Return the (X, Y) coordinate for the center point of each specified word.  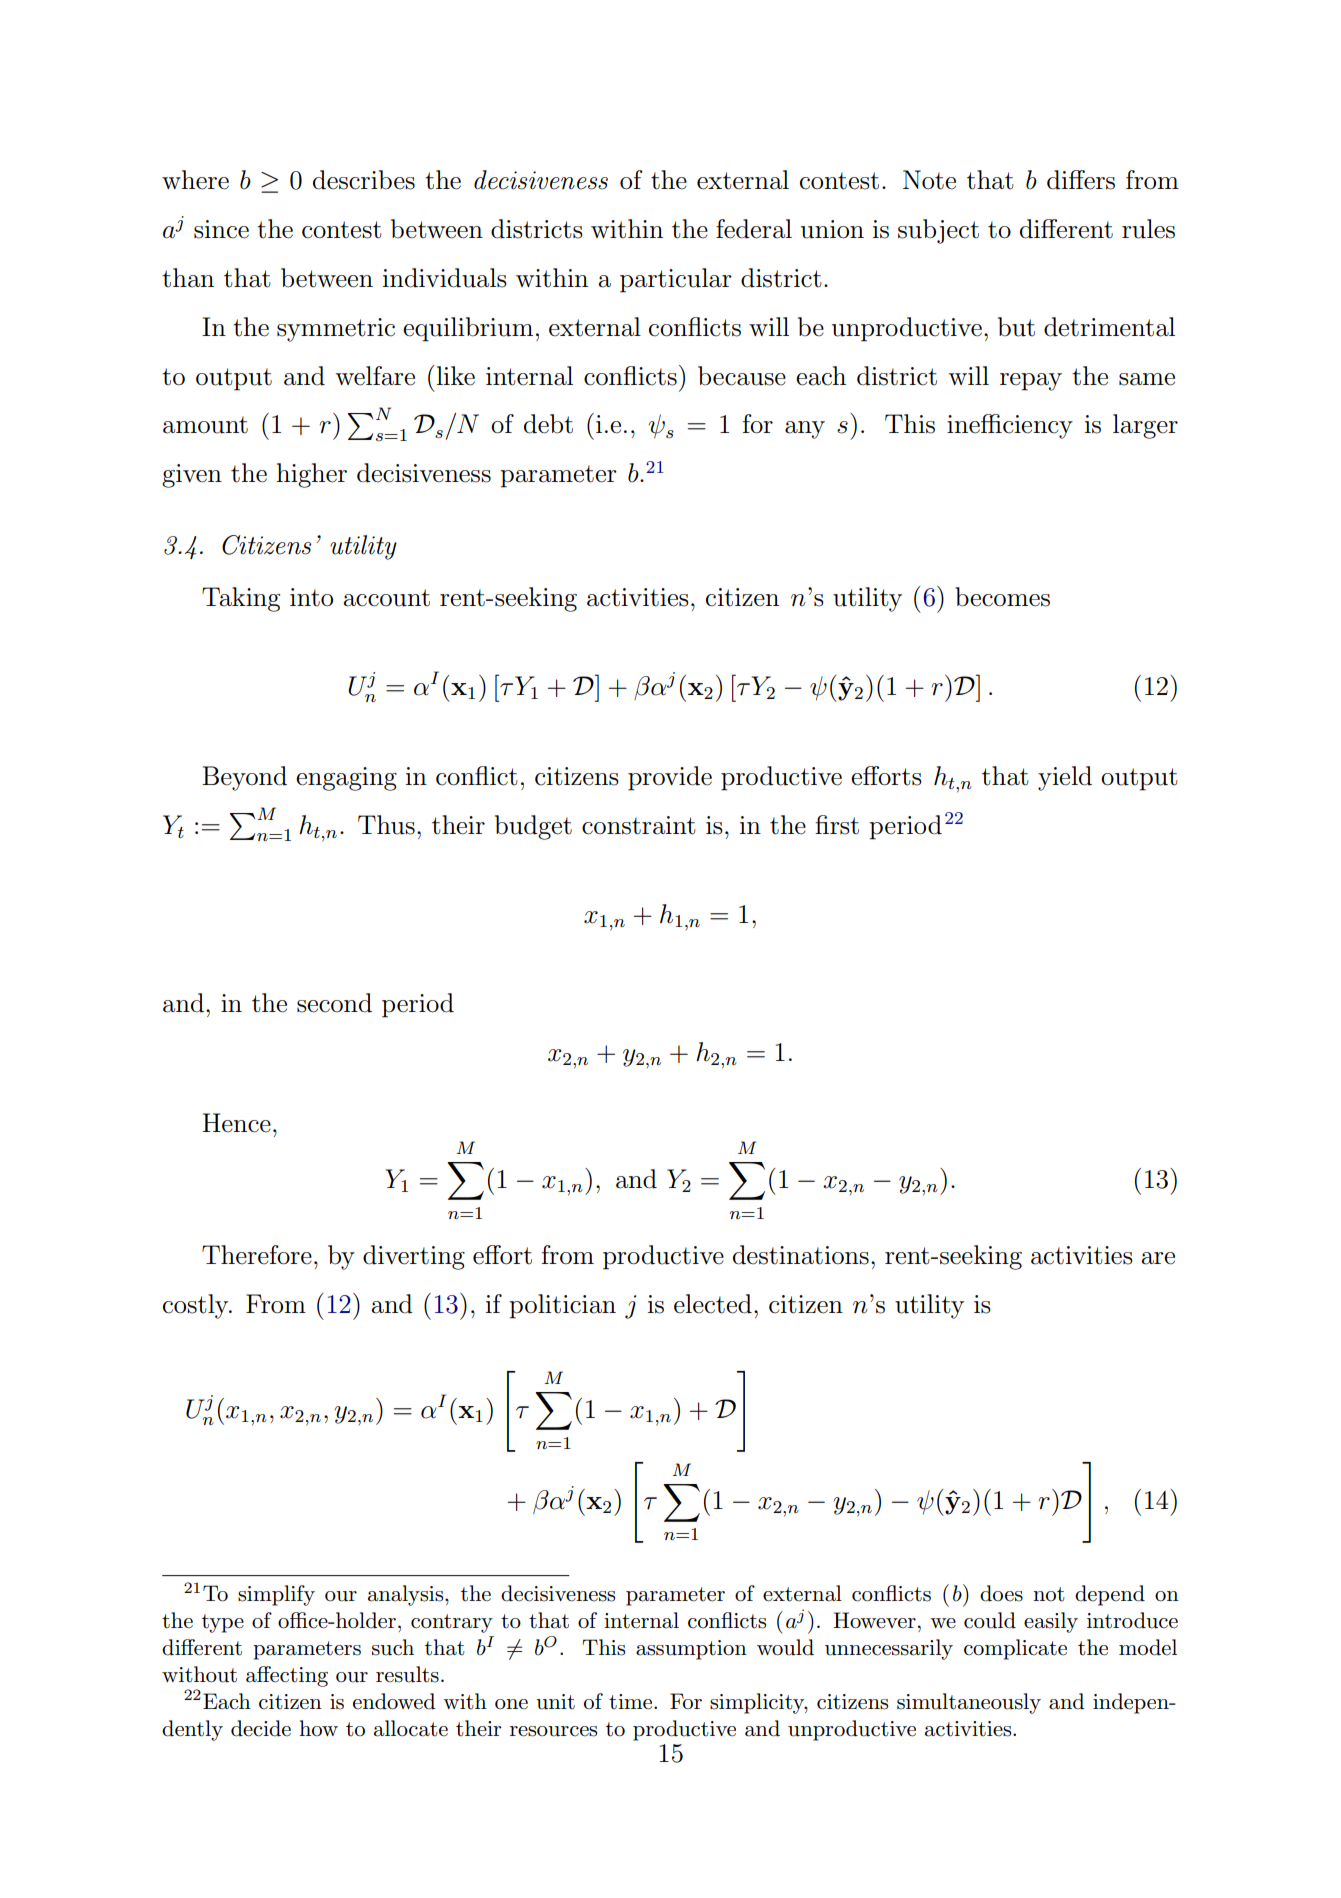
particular (676, 280)
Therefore (257, 1255)
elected (713, 1304)
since (221, 229)
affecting (287, 1676)
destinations (801, 1255)
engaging (346, 779)
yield (1065, 778)
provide (670, 778)
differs (1081, 180)
